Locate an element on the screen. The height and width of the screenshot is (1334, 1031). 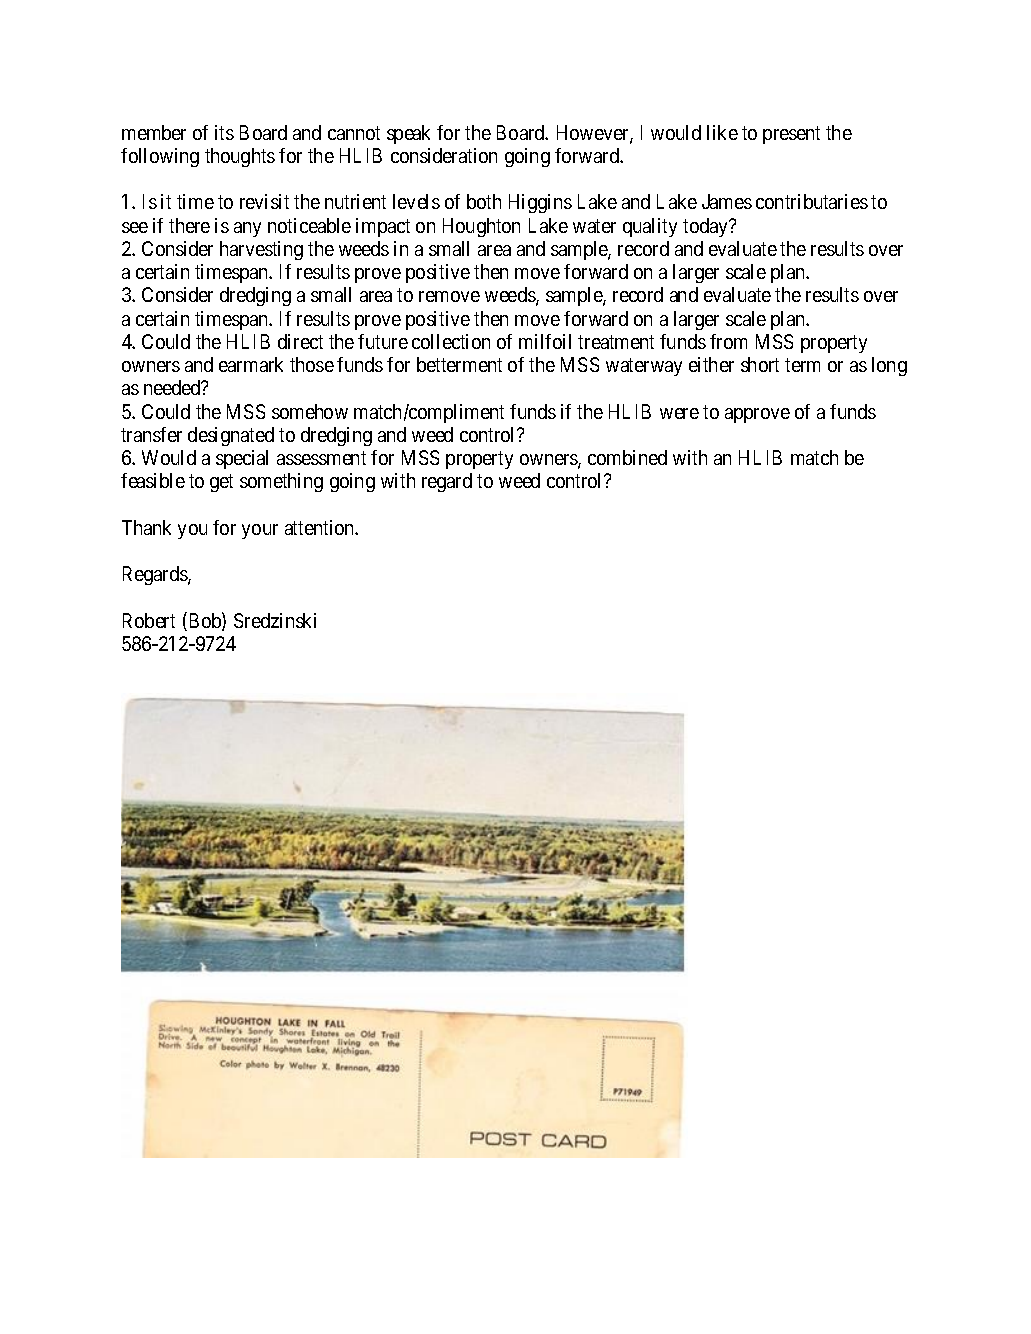
earmark is located at coordinates (251, 364).
